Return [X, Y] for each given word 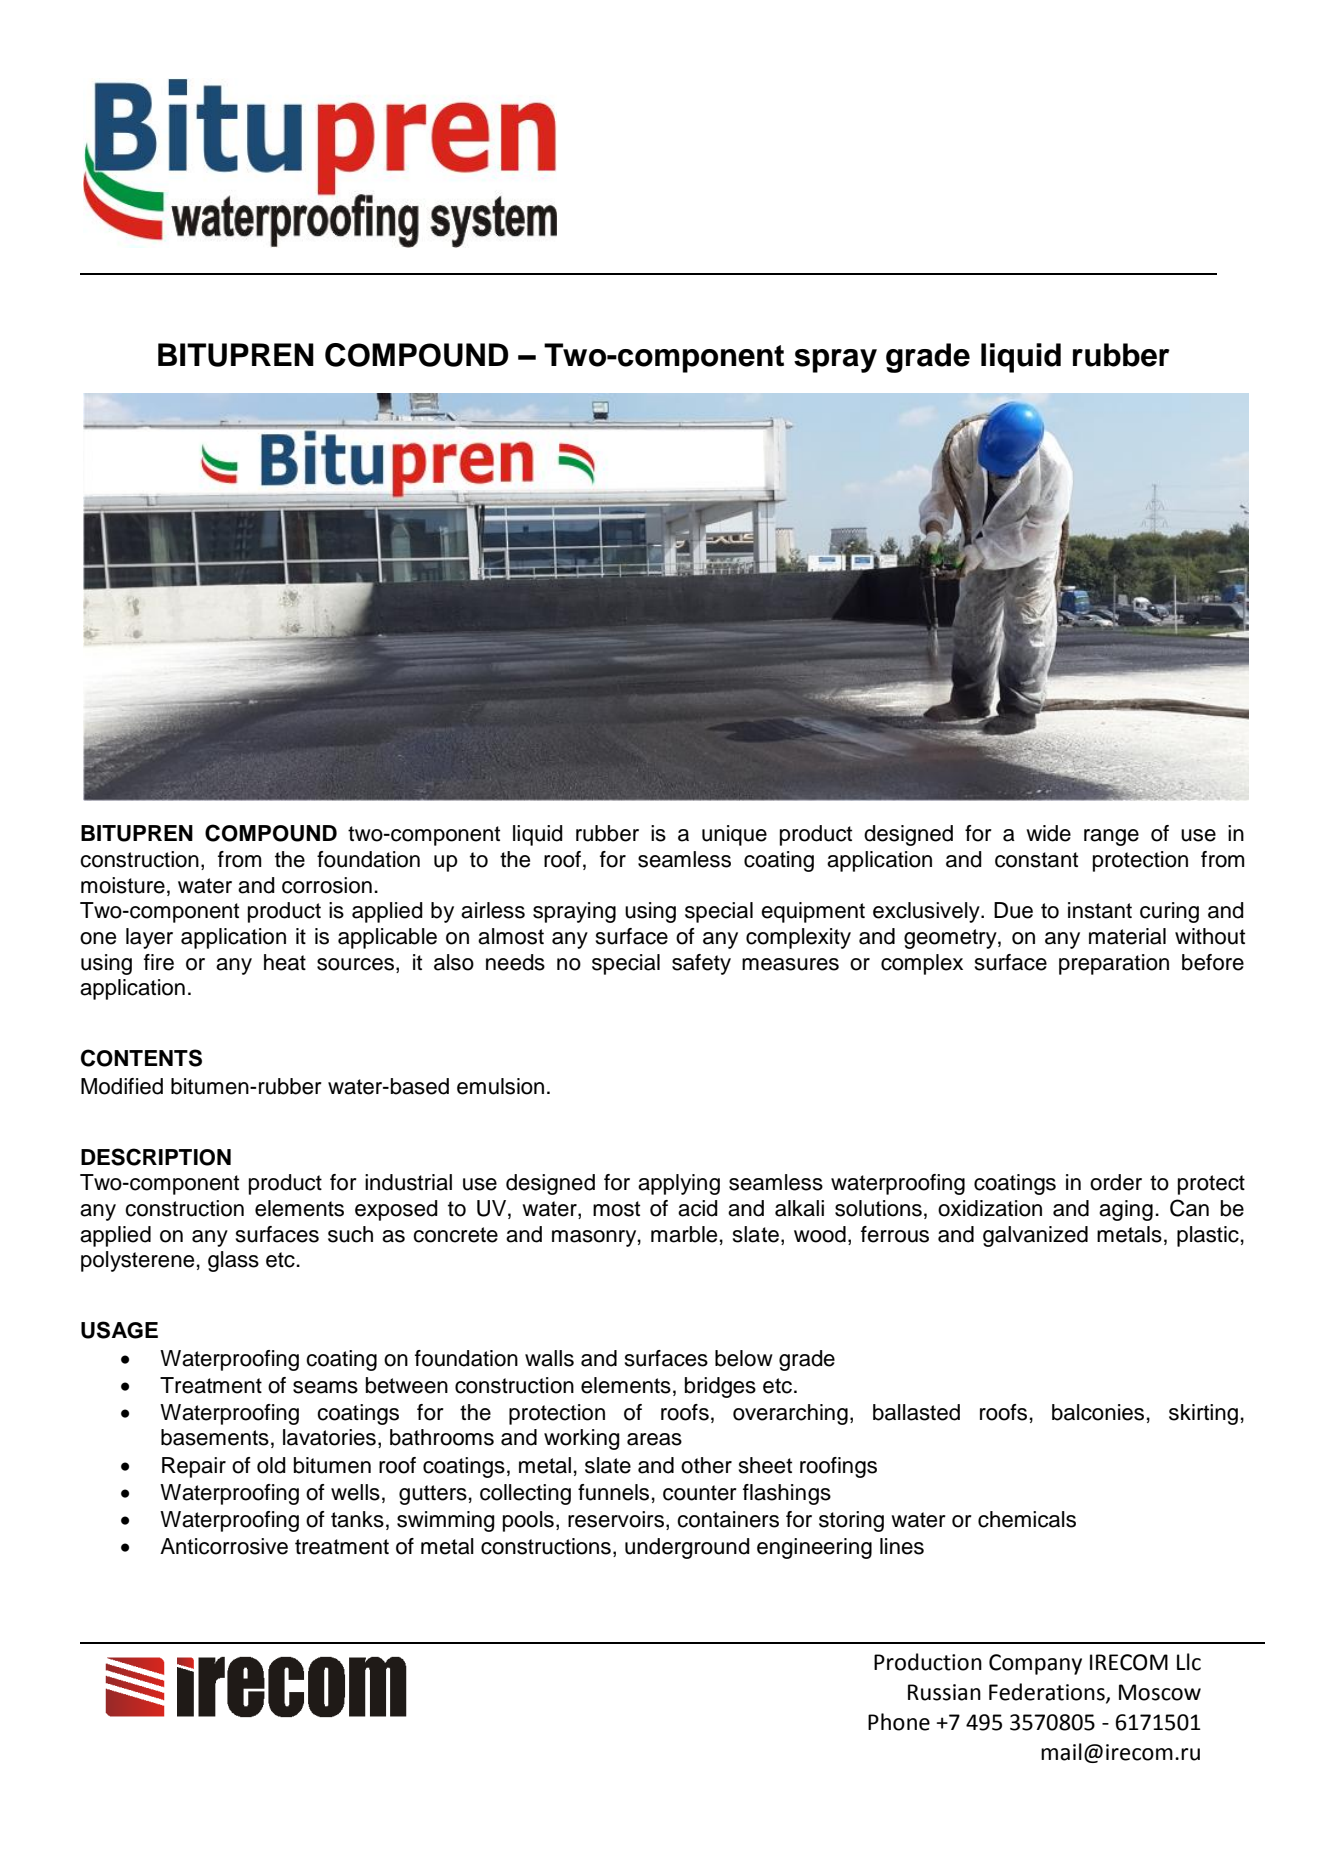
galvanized [1035, 1236]
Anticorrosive [224, 1546]
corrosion [327, 885]
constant [1036, 860]
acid [698, 1208]
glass [233, 1261]
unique [734, 835]
